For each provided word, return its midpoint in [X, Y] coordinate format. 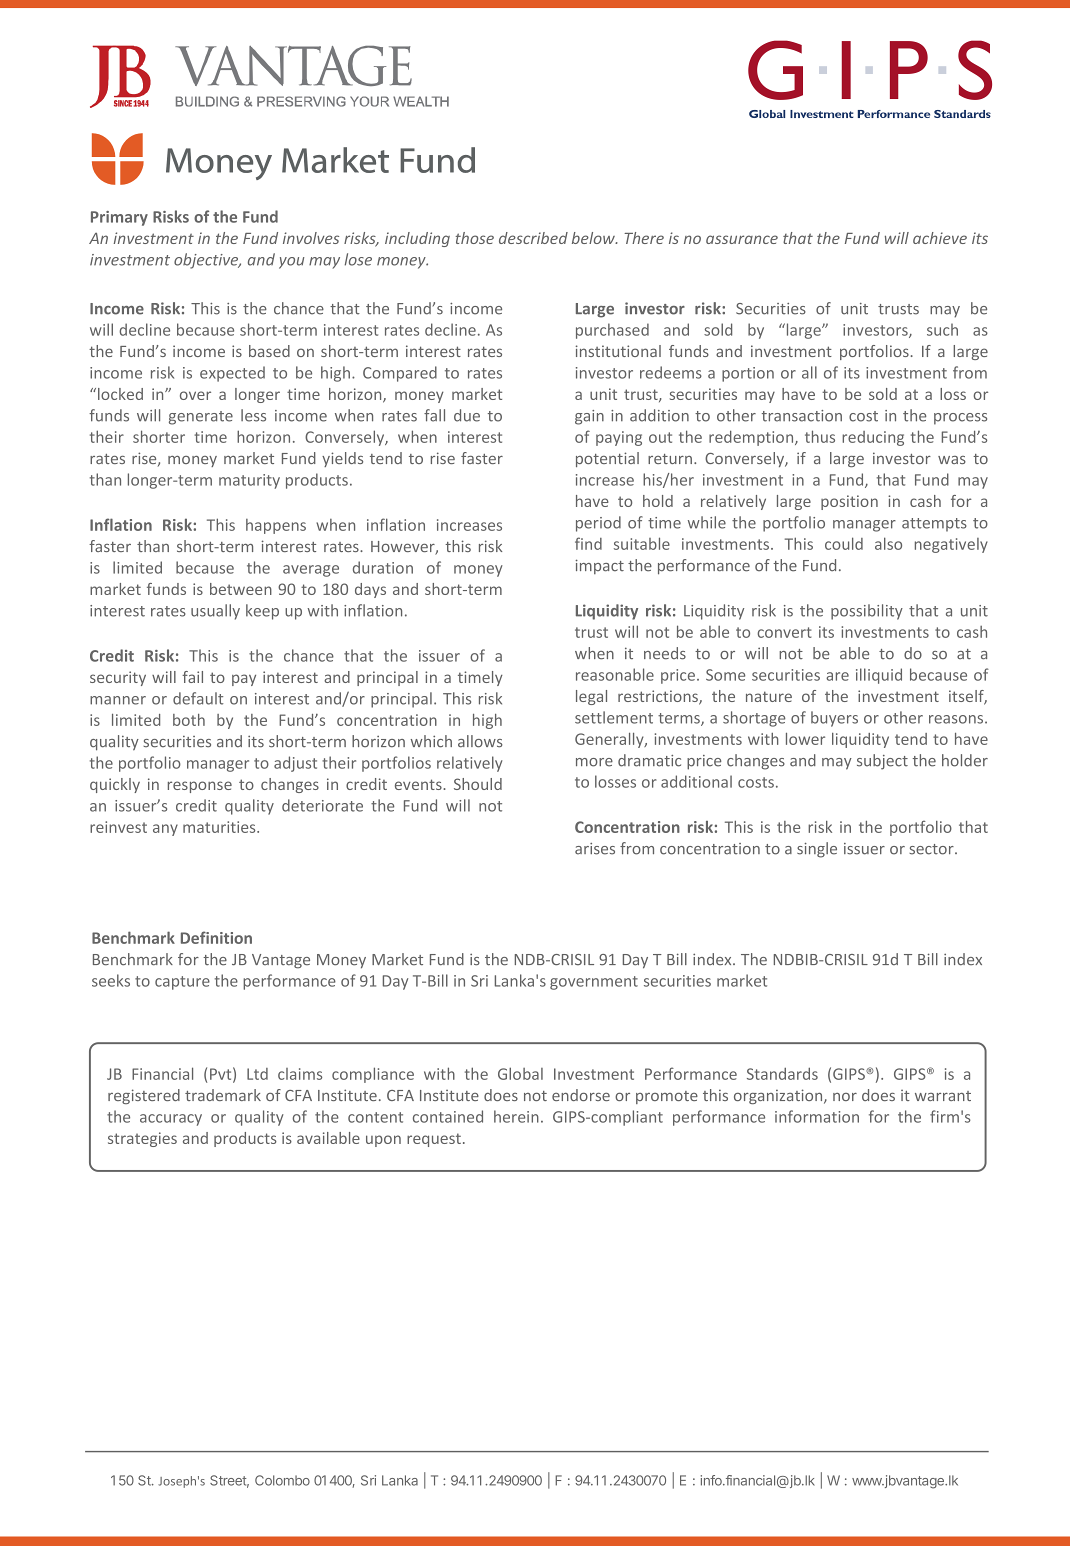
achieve [940, 238]
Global [520, 1073]
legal [591, 697]
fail [192, 677]
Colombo [282, 1480]
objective [207, 261]
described [533, 238]
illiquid [879, 676]
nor [845, 1097]
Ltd [257, 1074]
